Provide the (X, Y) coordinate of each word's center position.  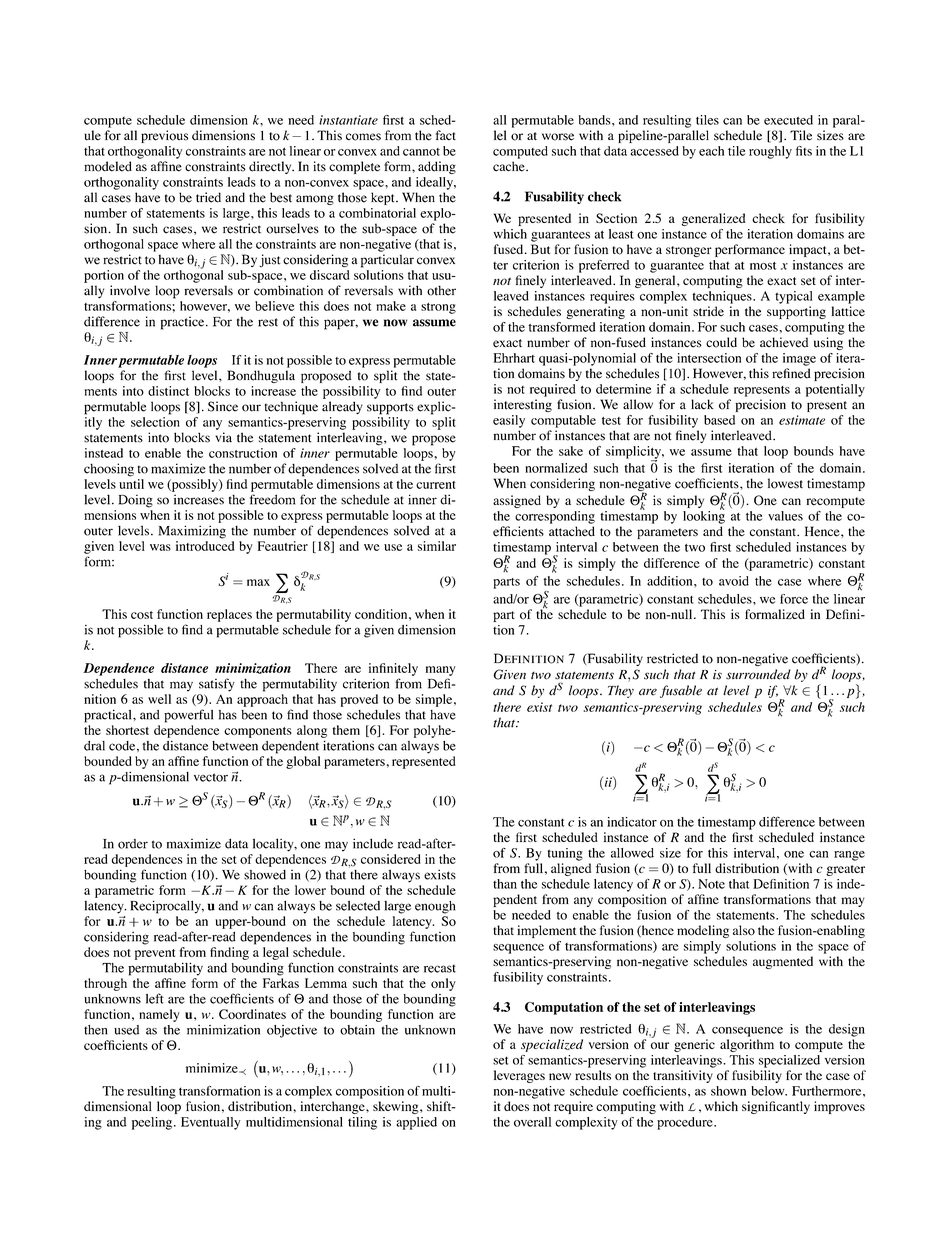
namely (159, 1015)
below (769, 1091)
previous (164, 136)
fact (446, 135)
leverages (519, 1076)
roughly (770, 152)
